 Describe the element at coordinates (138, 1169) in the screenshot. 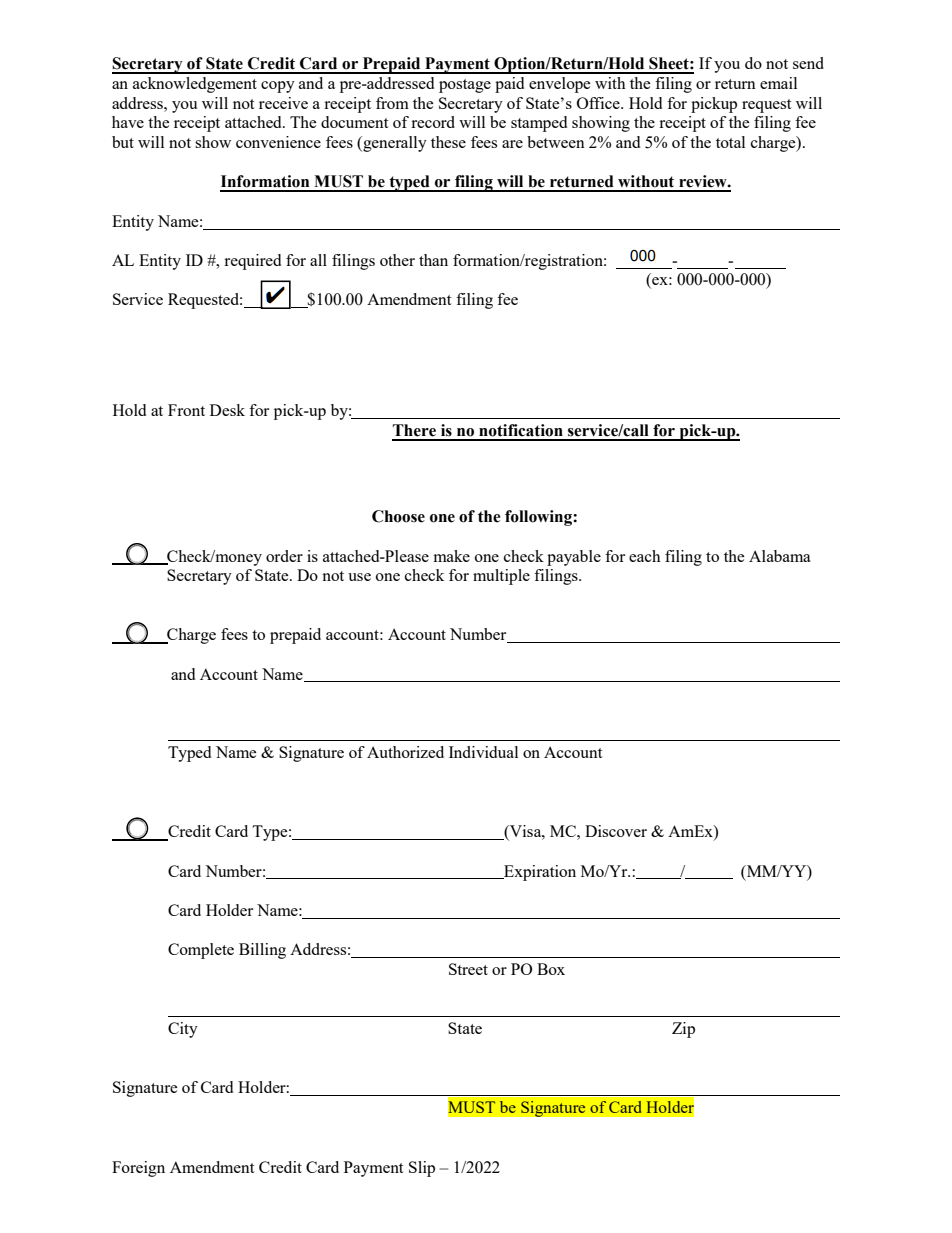

I see `Foreign` at that location.
